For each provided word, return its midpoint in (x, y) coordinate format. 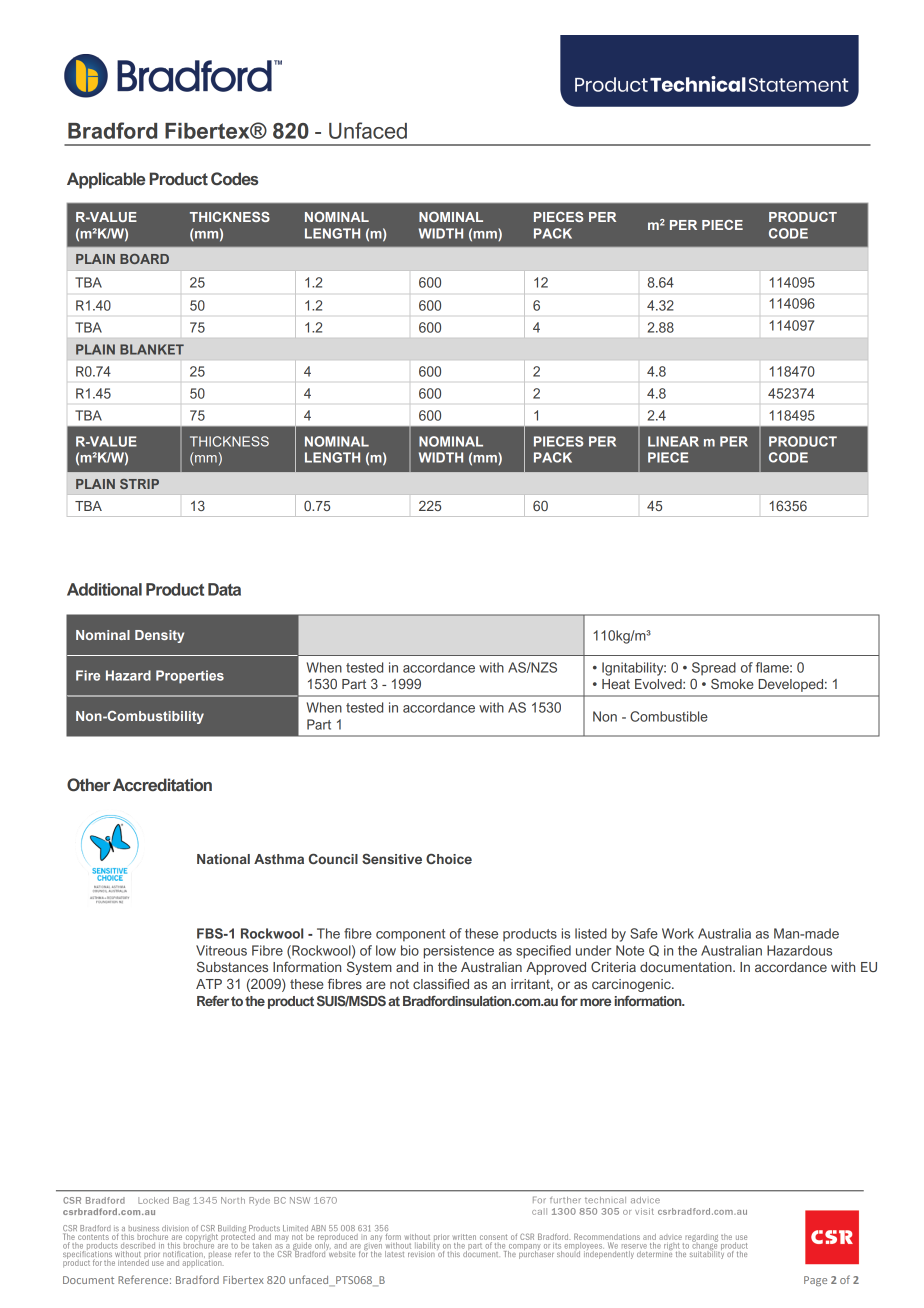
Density (159, 636)
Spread (714, 668)
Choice (449, 858)
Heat (616, 684)
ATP (209, 984)
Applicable (106, 180)
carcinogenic (632, 985)
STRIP (139, 484)
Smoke (732, 684)
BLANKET (152, 349)
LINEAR (673, 441)
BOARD (144, 259)
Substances (232, 966)
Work (678, 933)
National (223, 859)
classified (441, 983)
